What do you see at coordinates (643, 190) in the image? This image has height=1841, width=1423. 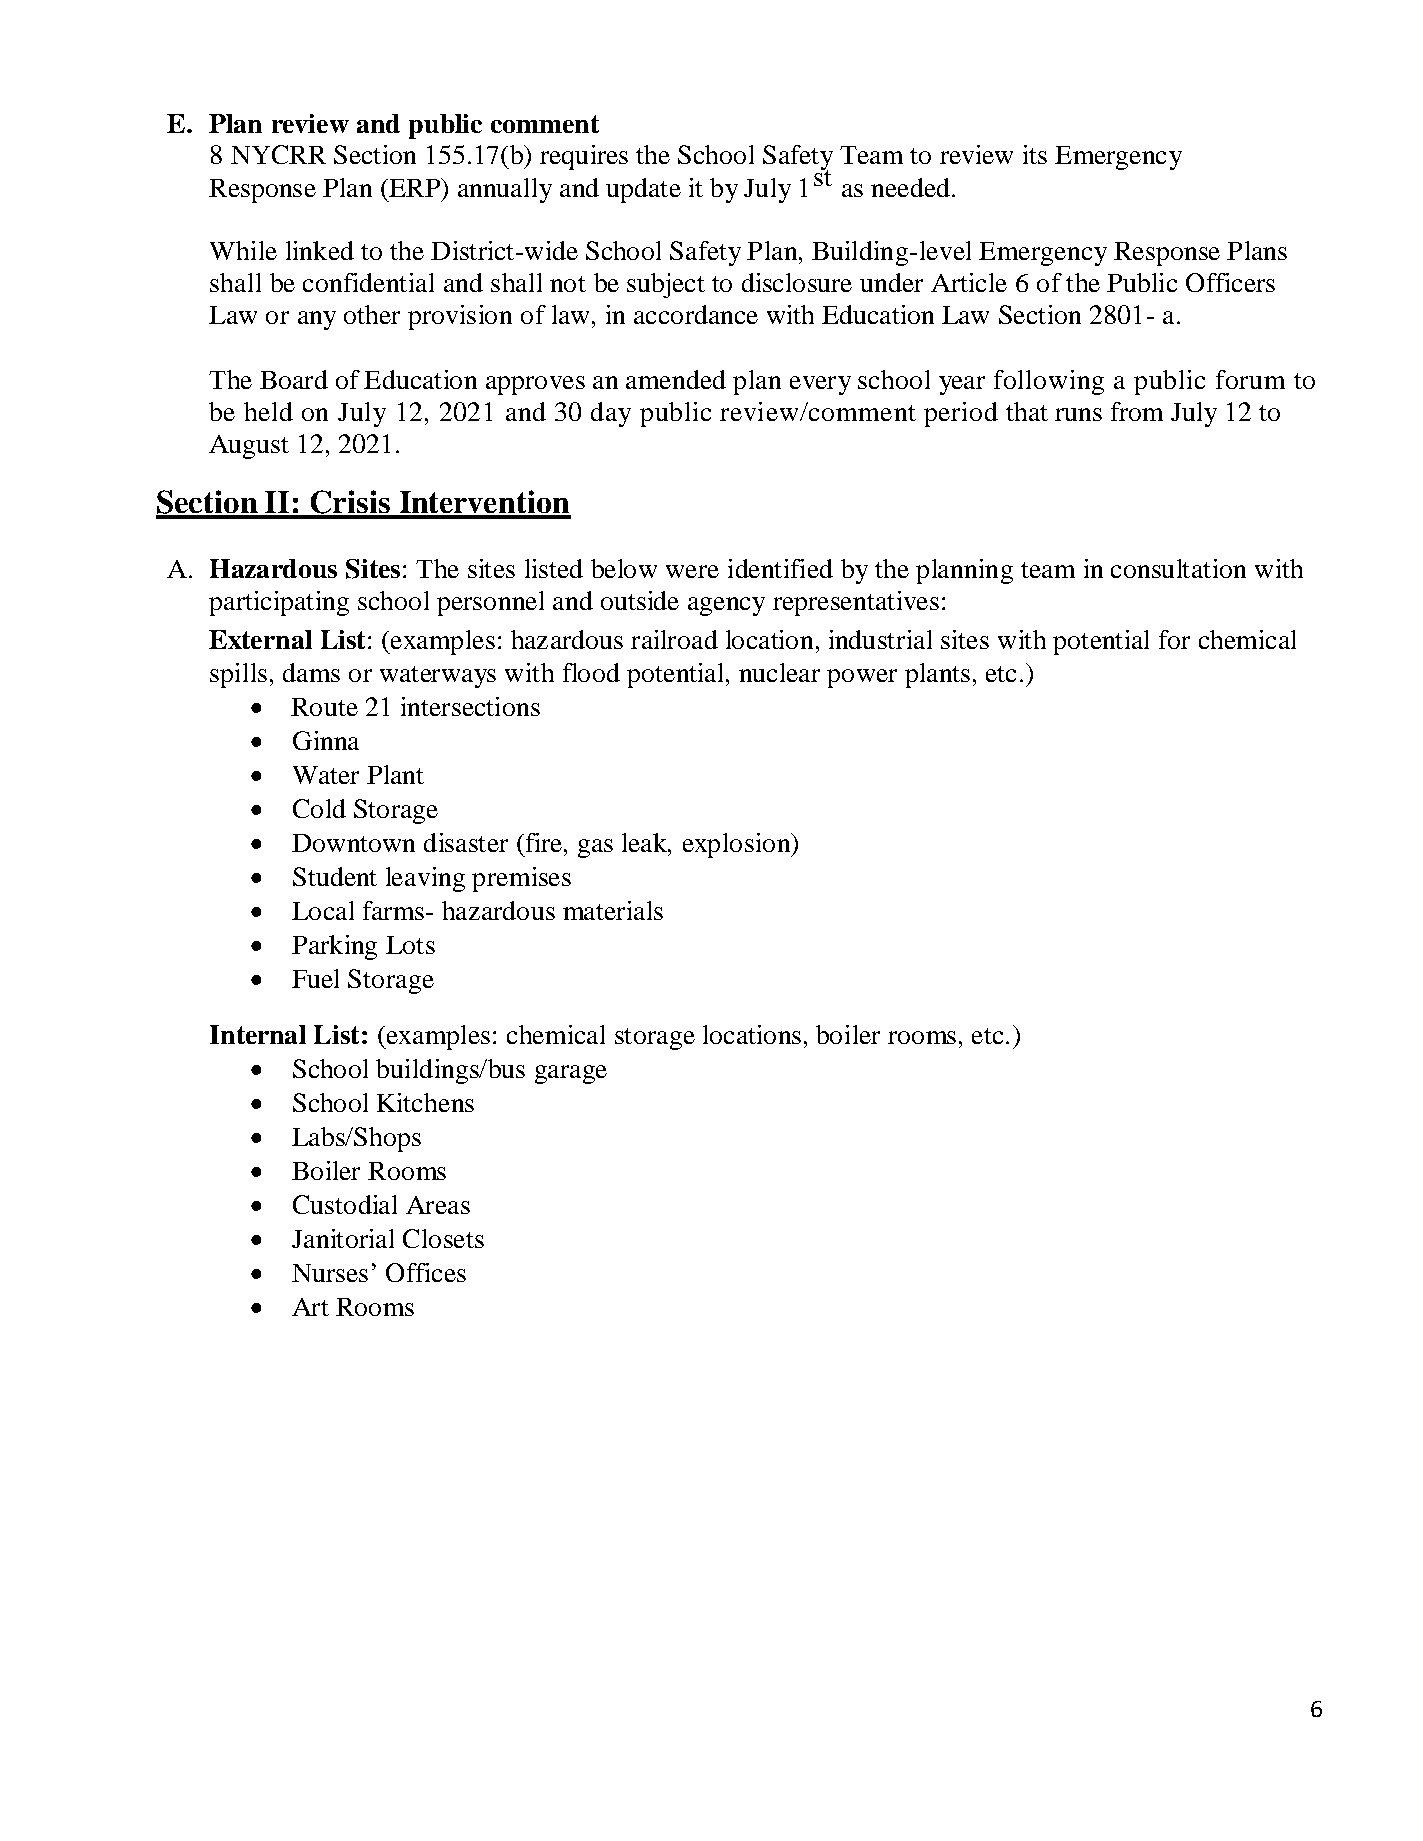 I see `update` at bounding box center [643, 190].
